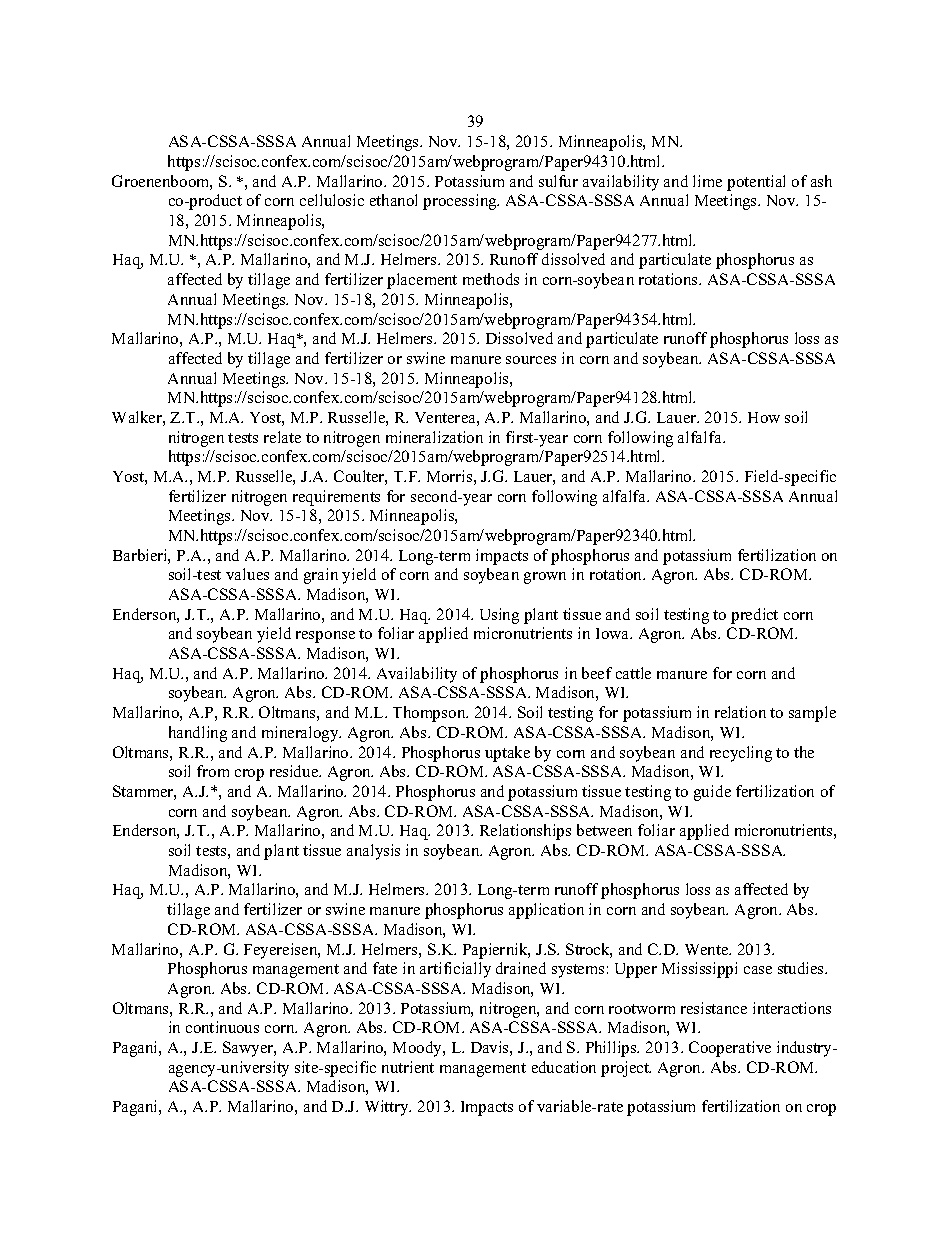 Image resolution: width=952 pixels, height=1233 pixels. What do you see at coordinates (730, 1049) in the image?
I see `Cooperative` at bounding box center [730, 1049].
